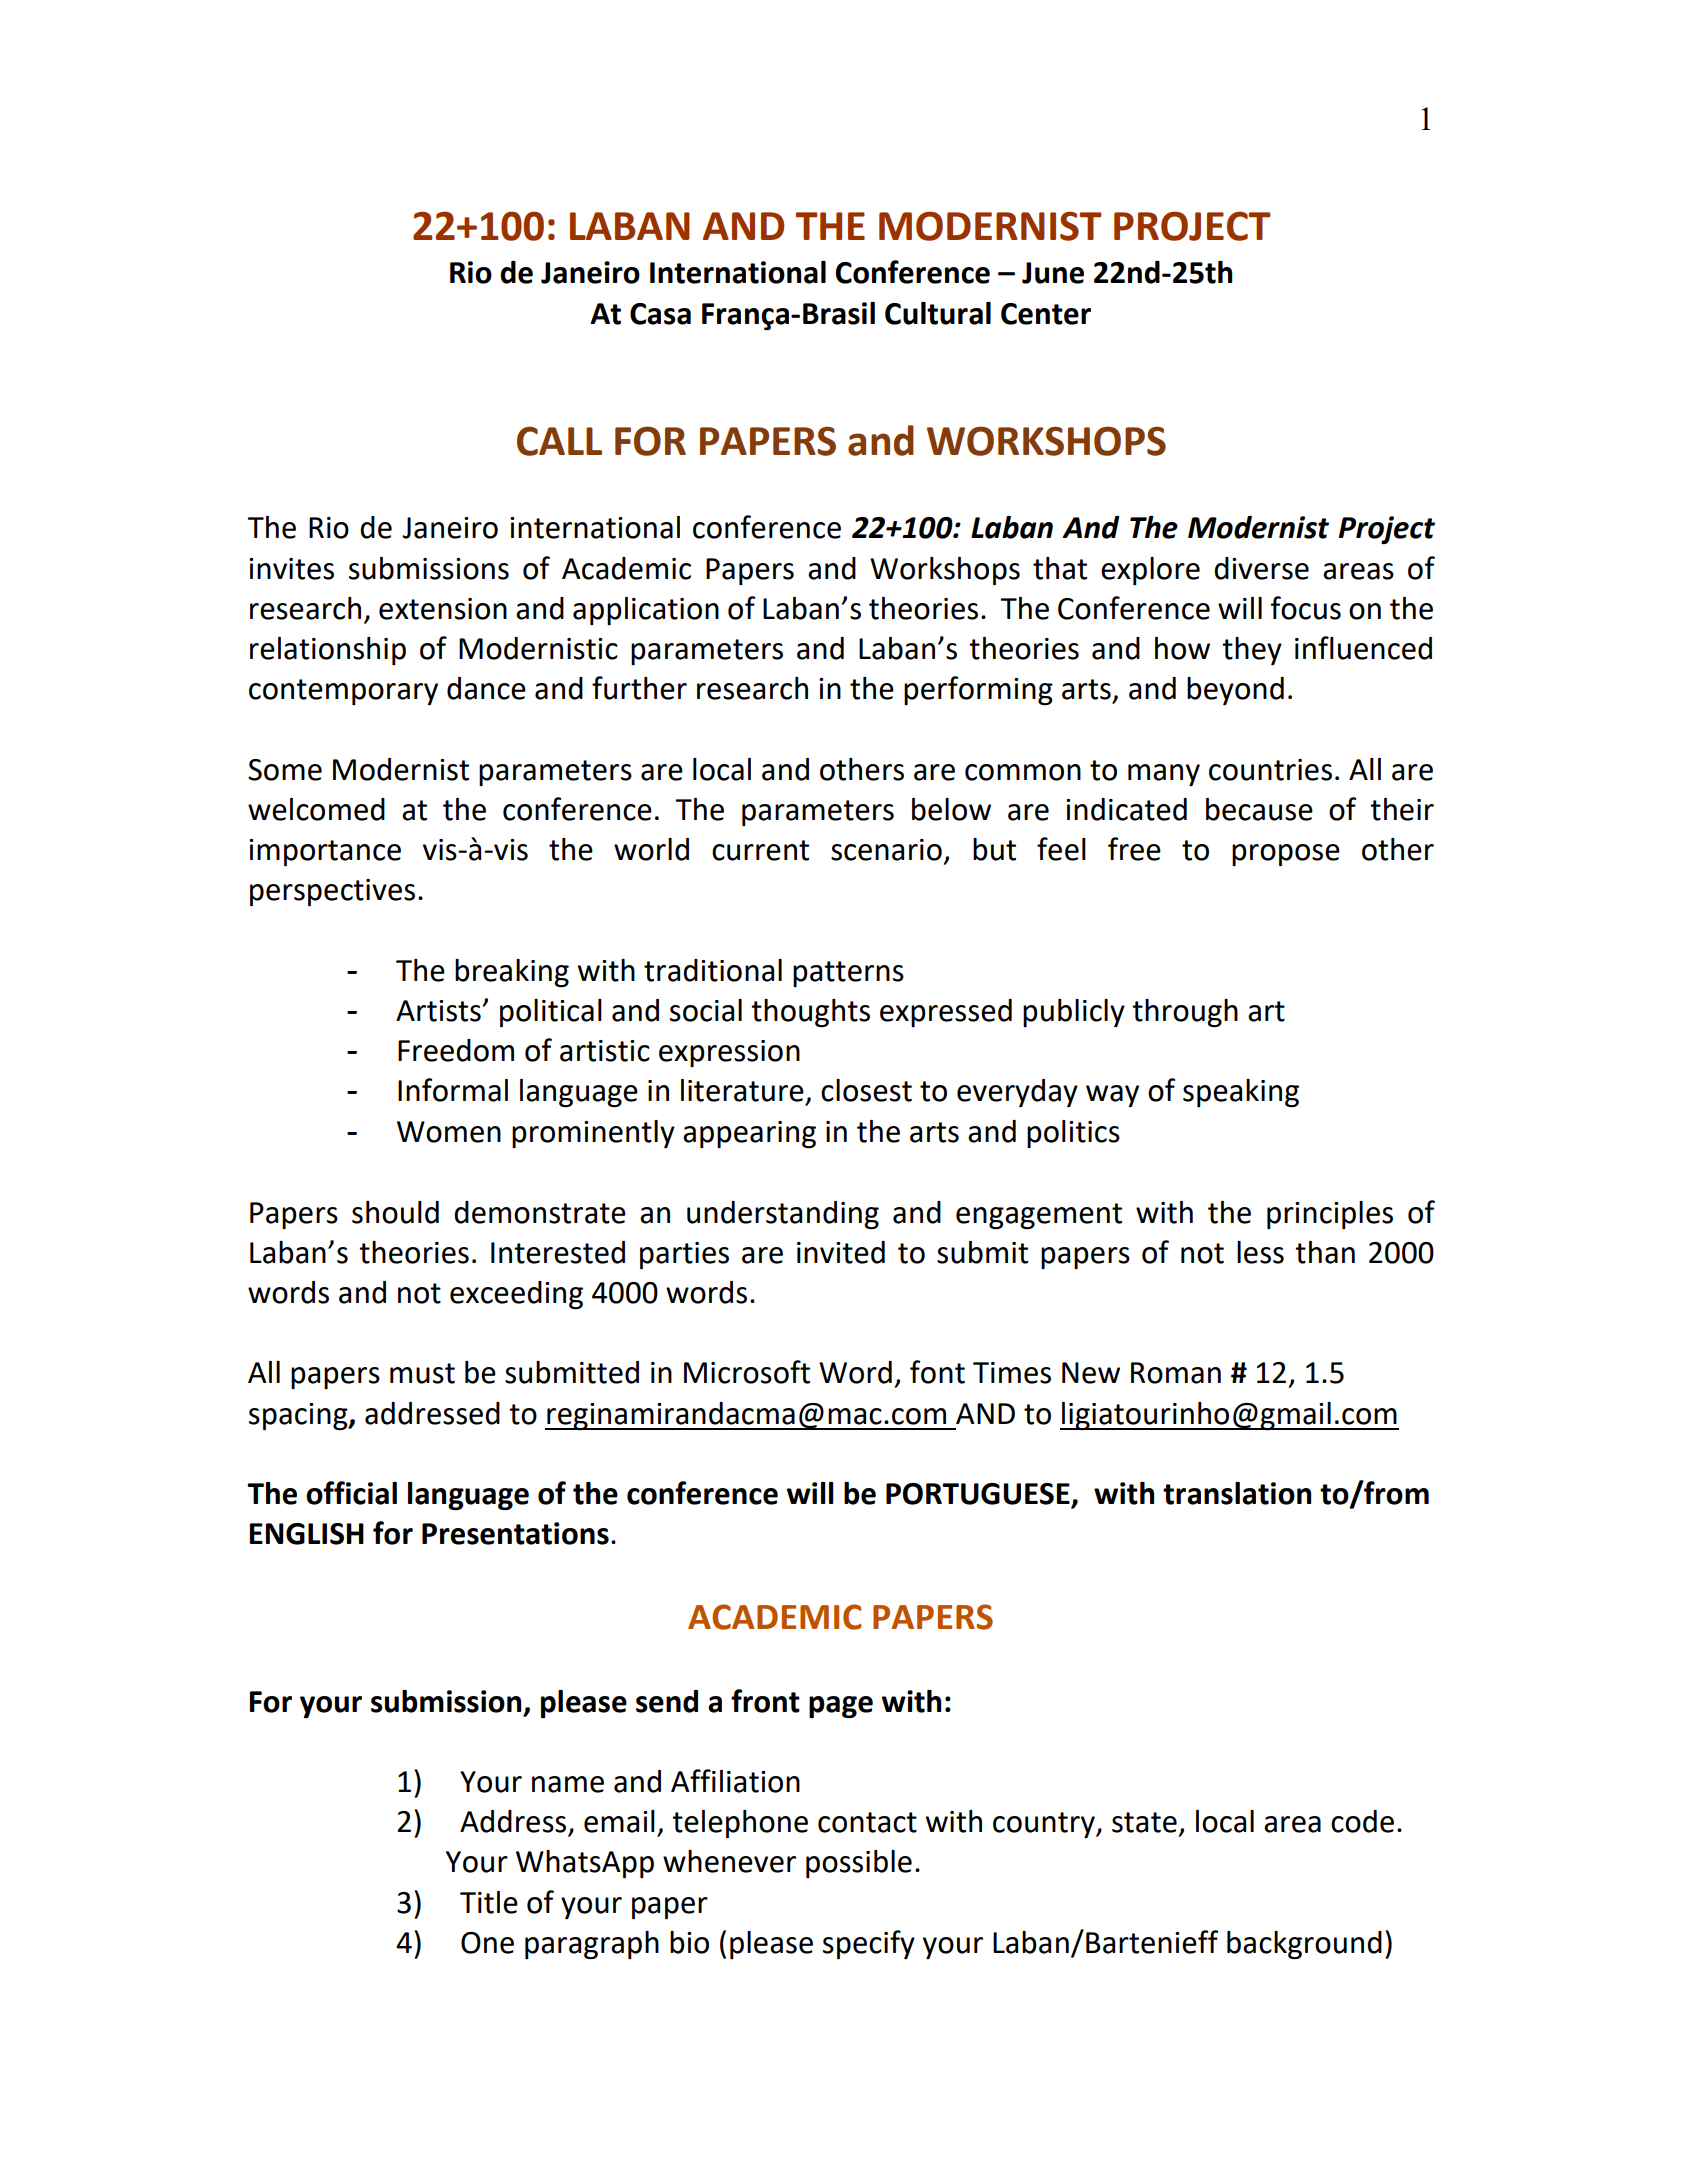 This document has height=2175, width=1681. I want to click on Title, so click(489, 1902).
